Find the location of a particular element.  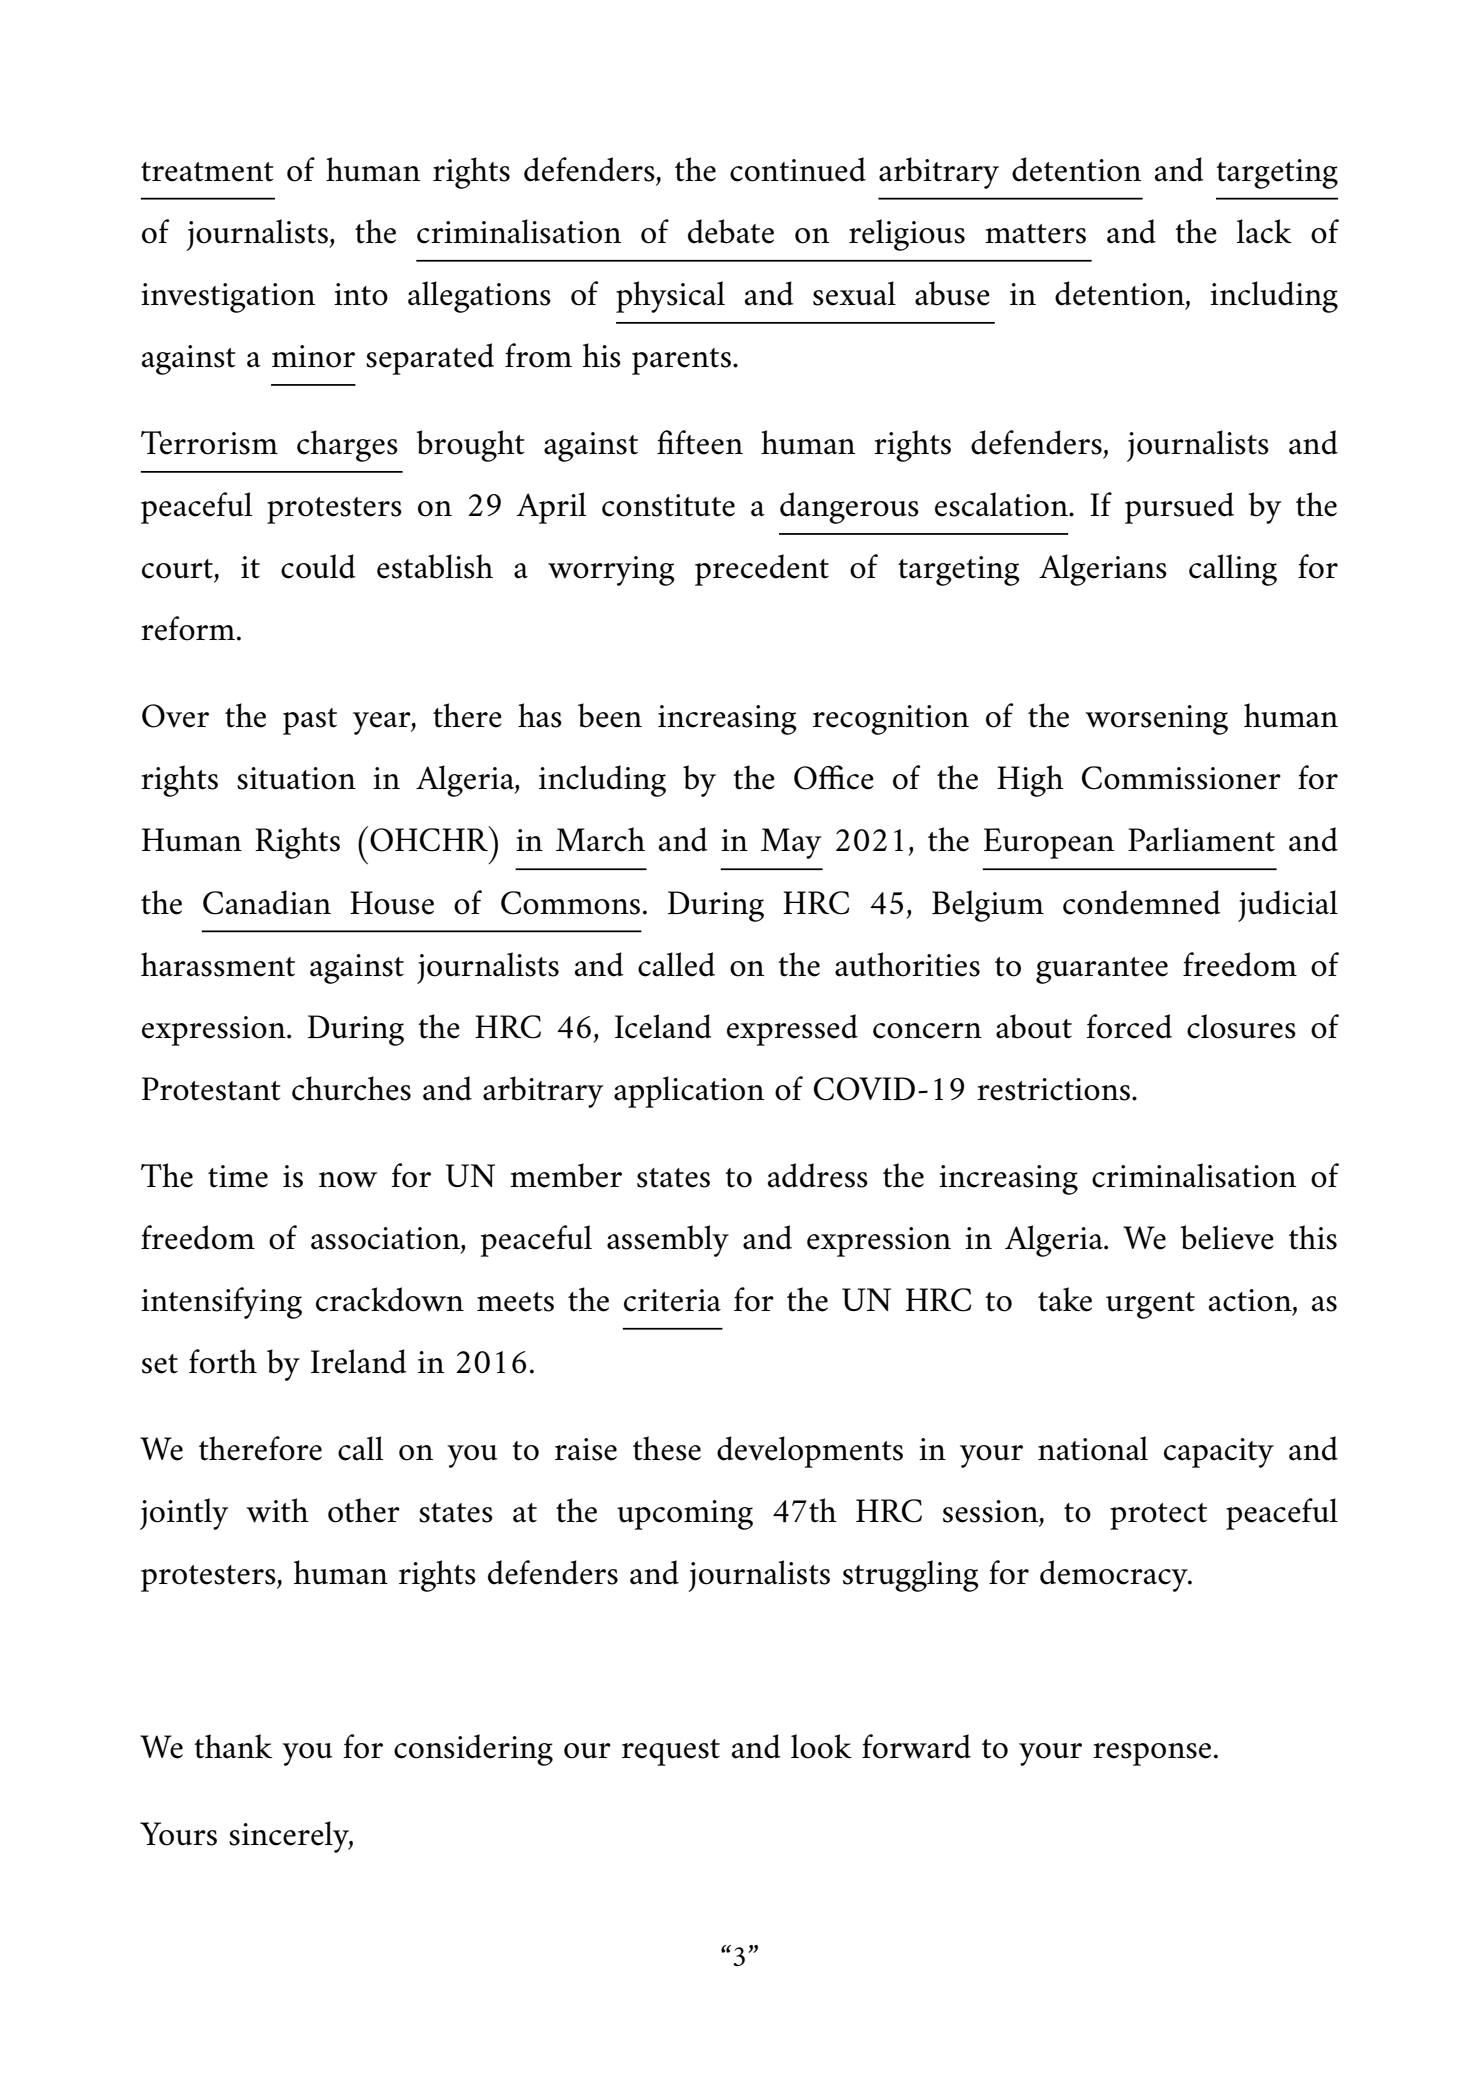

past is located at coordinates (310, 721).
